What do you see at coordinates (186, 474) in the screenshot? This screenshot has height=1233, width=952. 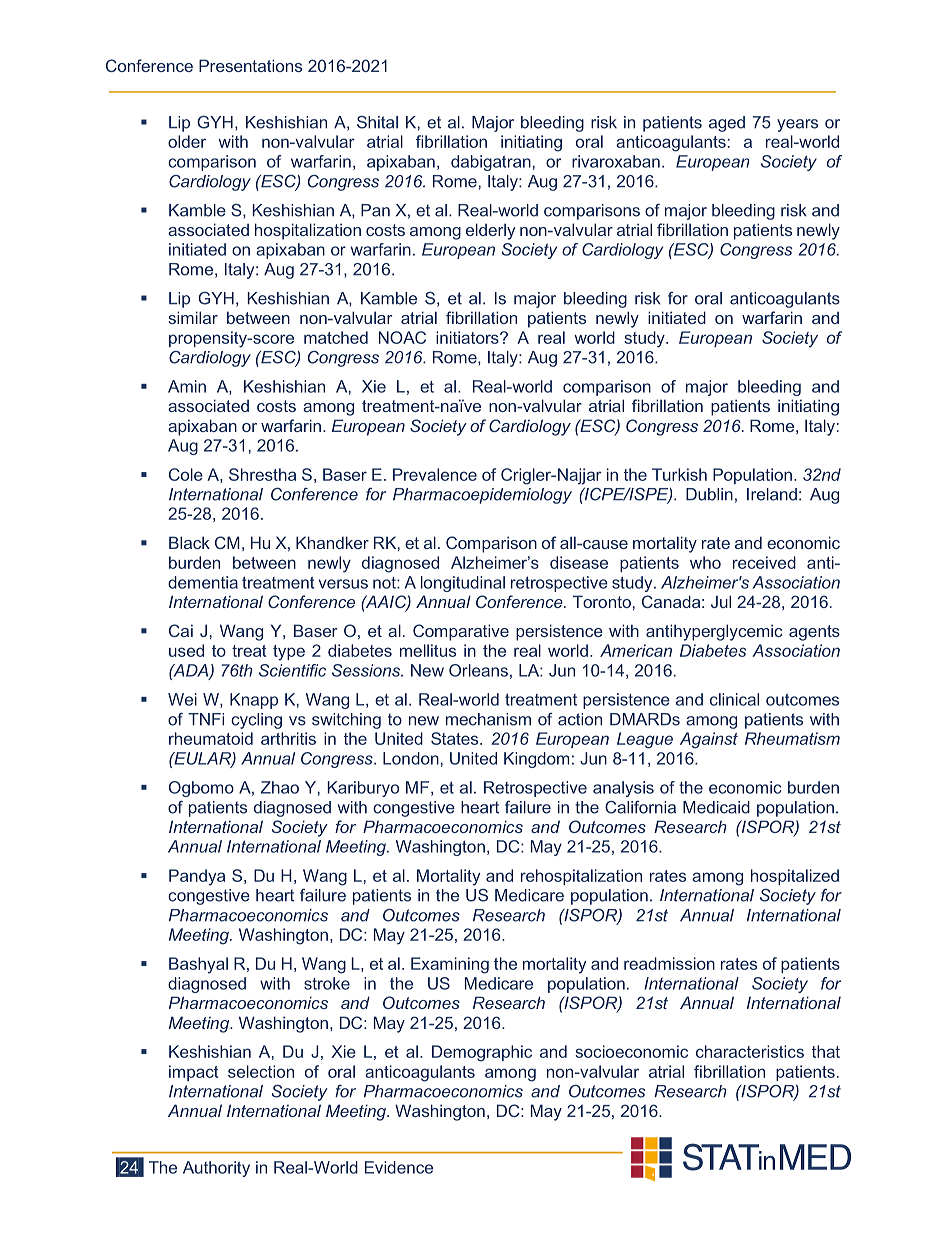 I see `Cole` at bounding box center [186, 474].
